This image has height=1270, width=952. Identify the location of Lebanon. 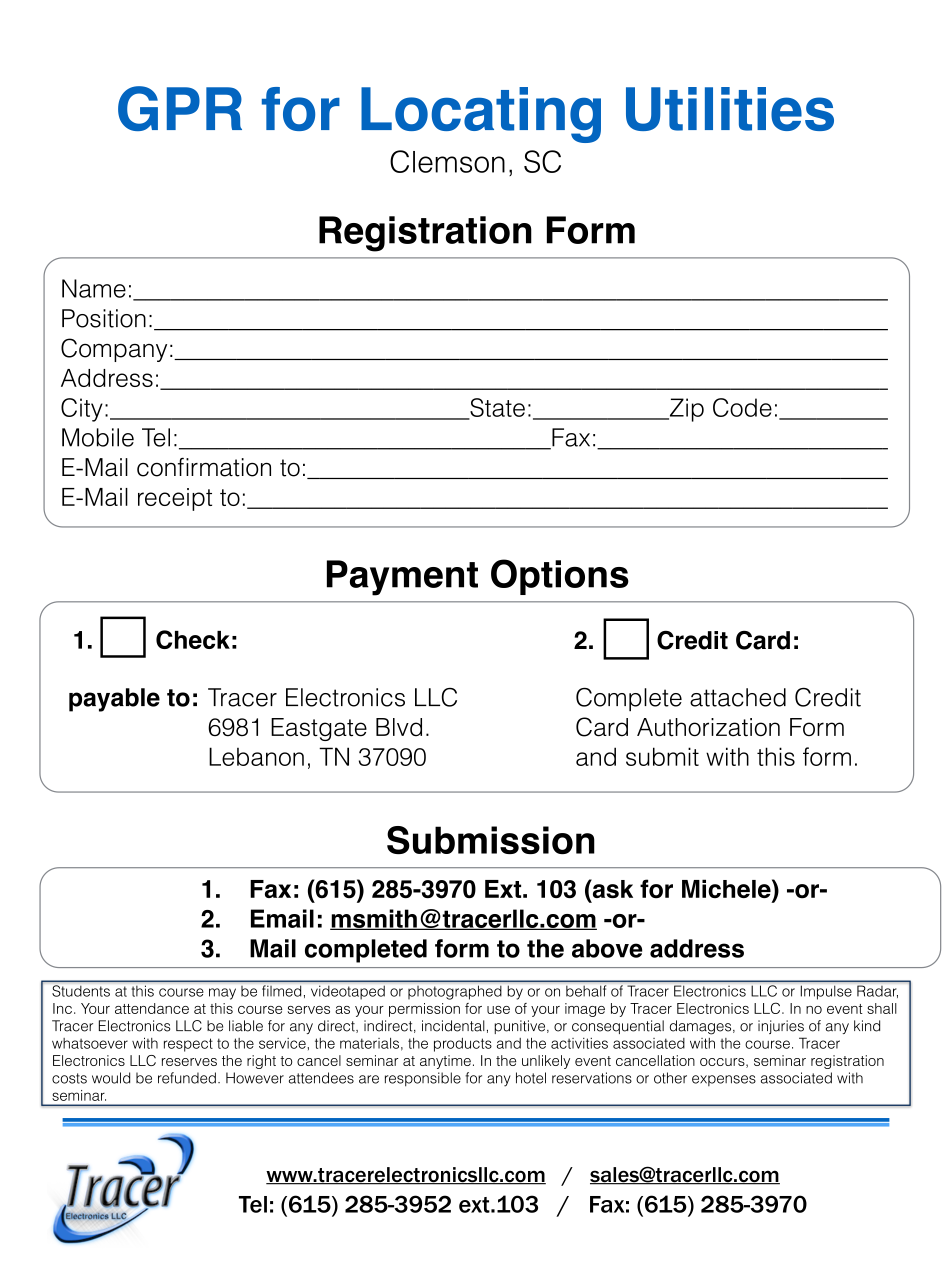
(256, 756).
